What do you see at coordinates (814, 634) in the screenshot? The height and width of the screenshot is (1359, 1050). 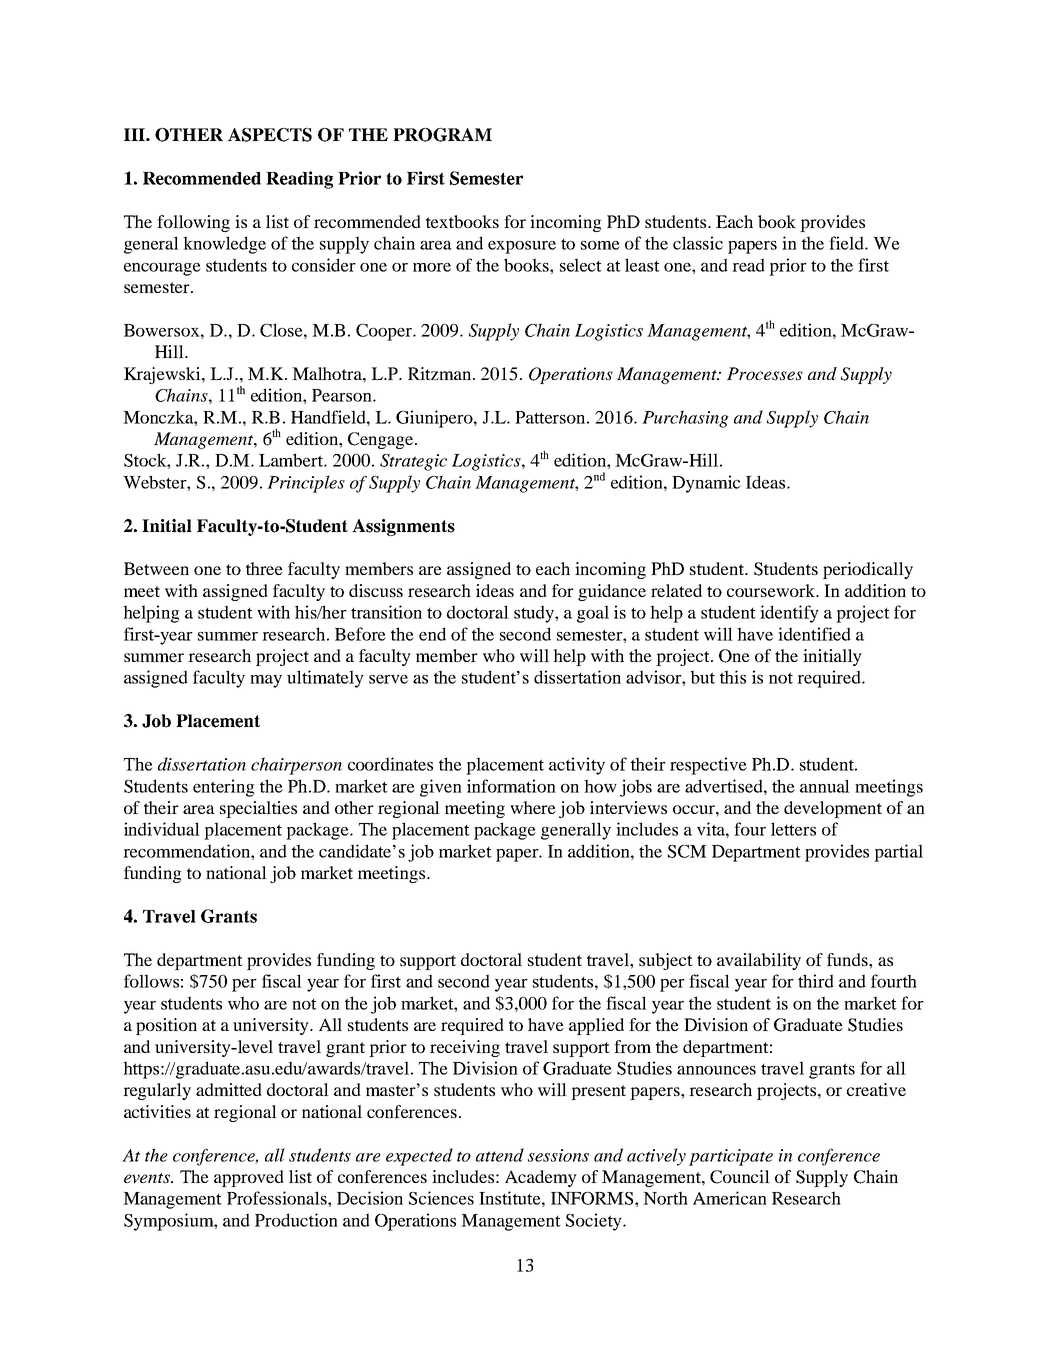 I see `identified` at bounding box center [814, 634].
